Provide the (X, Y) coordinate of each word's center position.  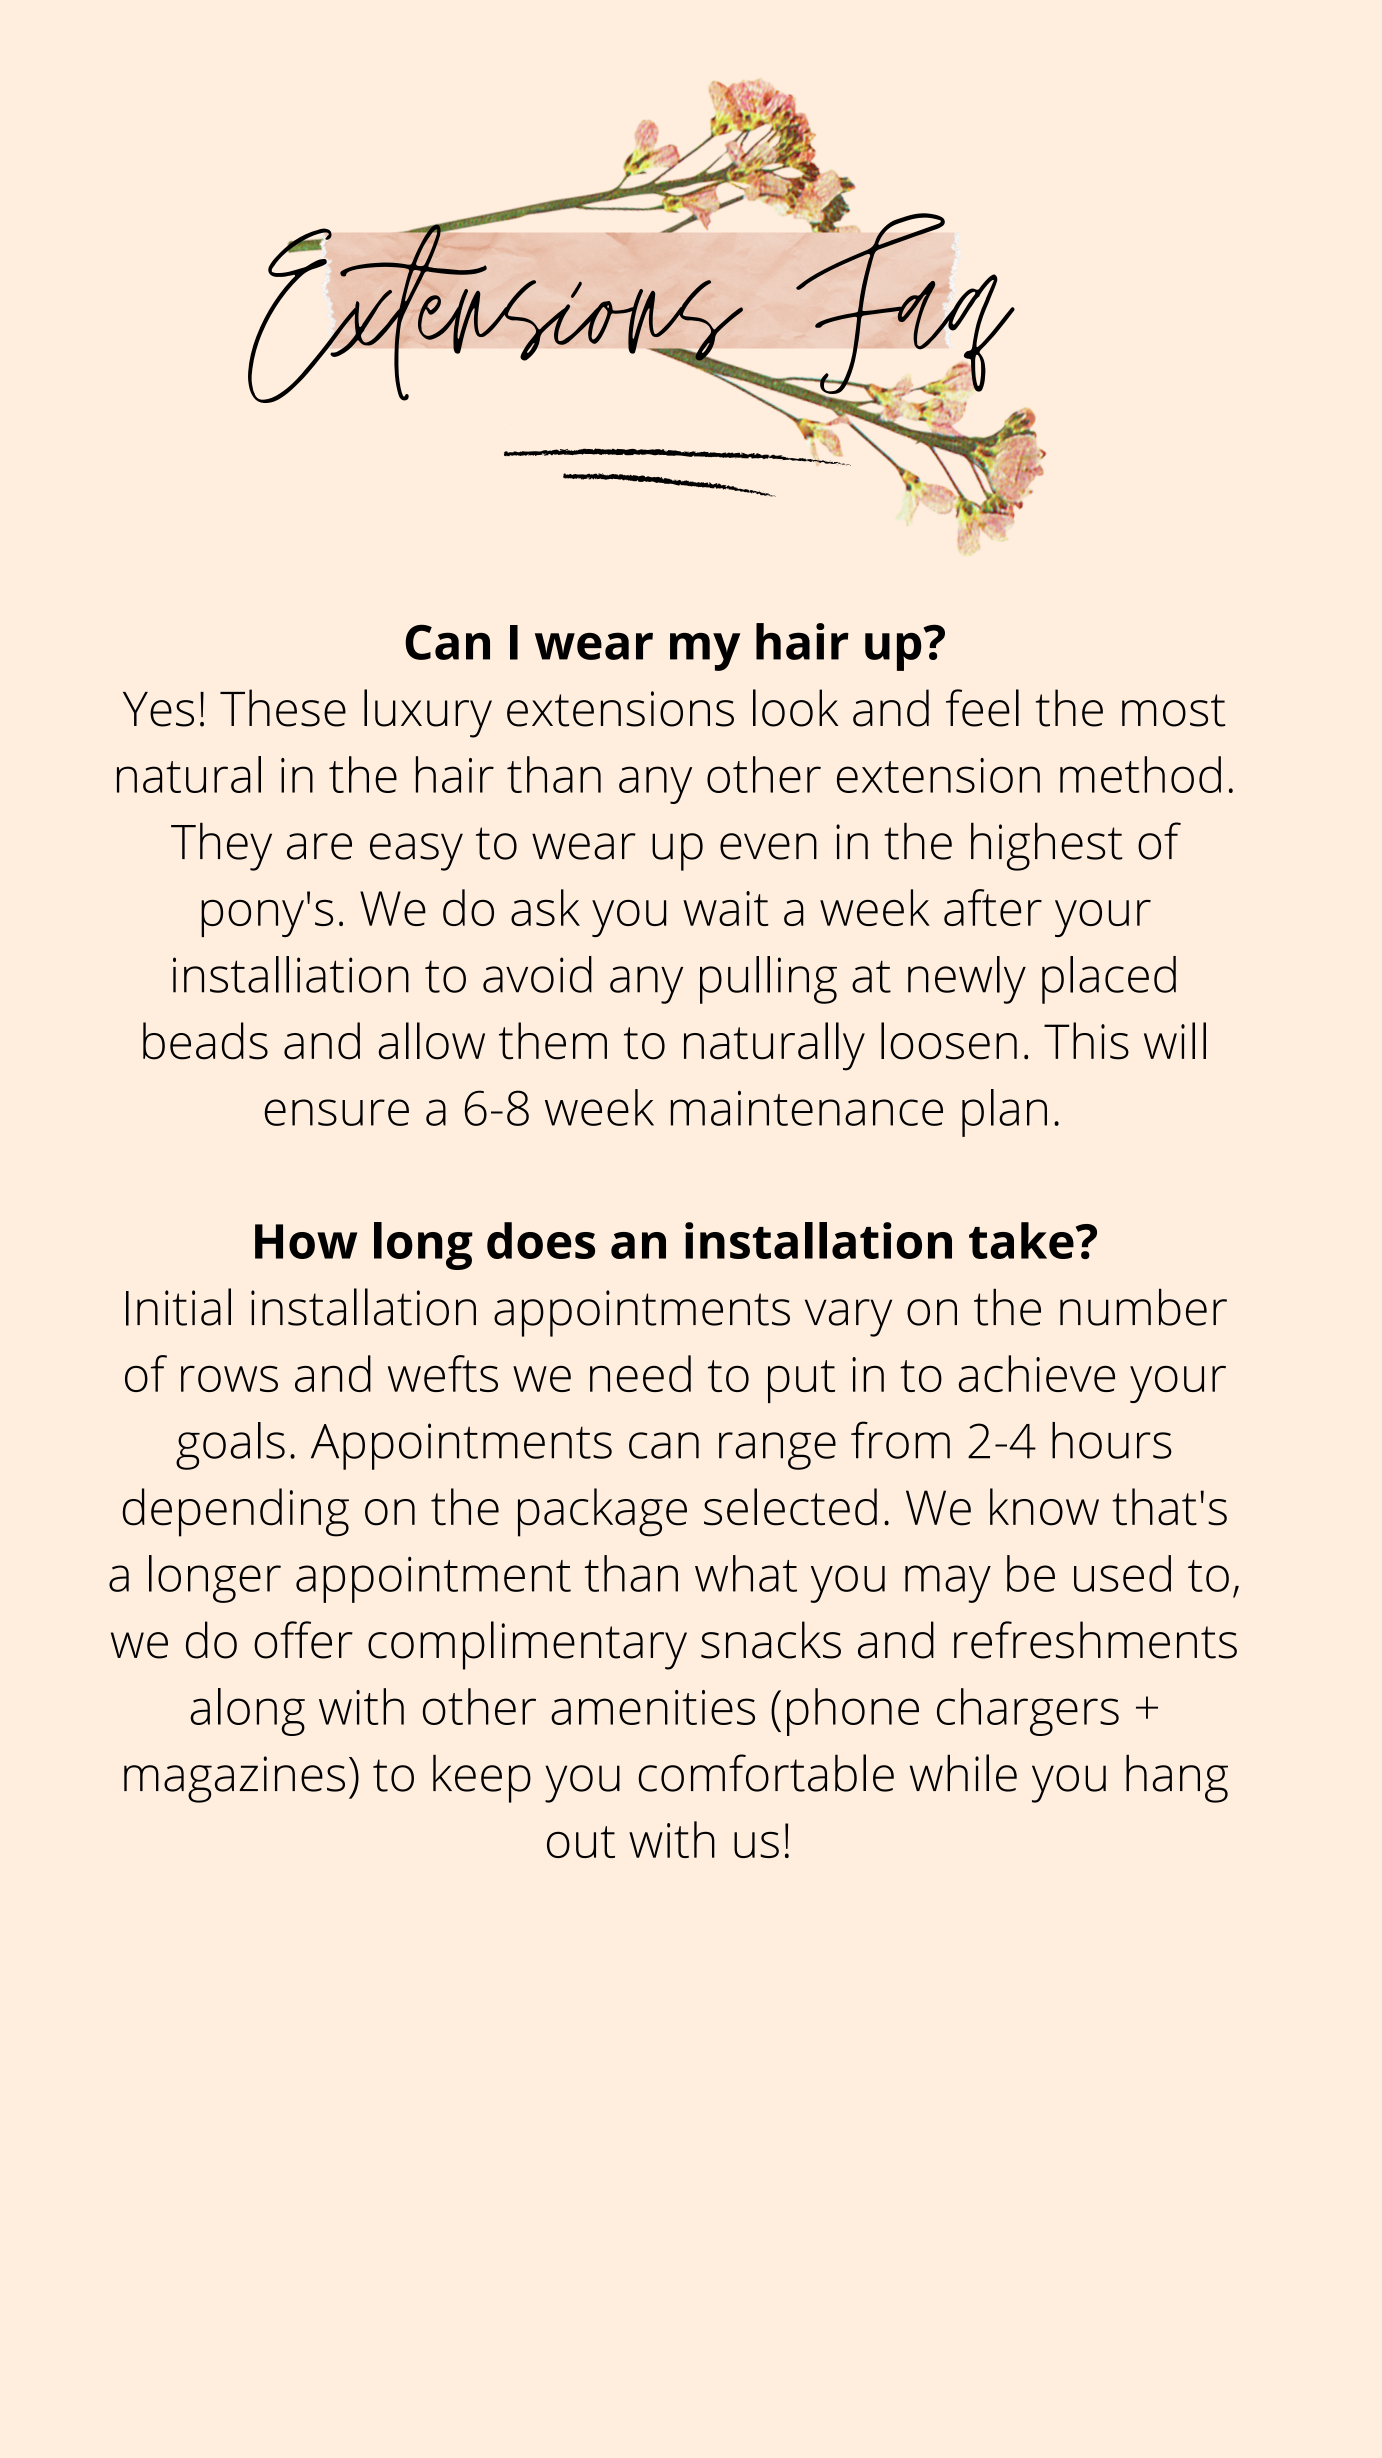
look (795, 708)
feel (982, 708)
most (1173, 710)
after (993, 907)
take (1021, 1240)
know (1044, 1507)
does (541, 1240)
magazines (234, 1779)
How (306, 1241)
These (283, 708)
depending (236, 1512)
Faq (904, 302)
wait (726, 908)
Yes (158, 709)
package (602, 1512)
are (319, 846)
